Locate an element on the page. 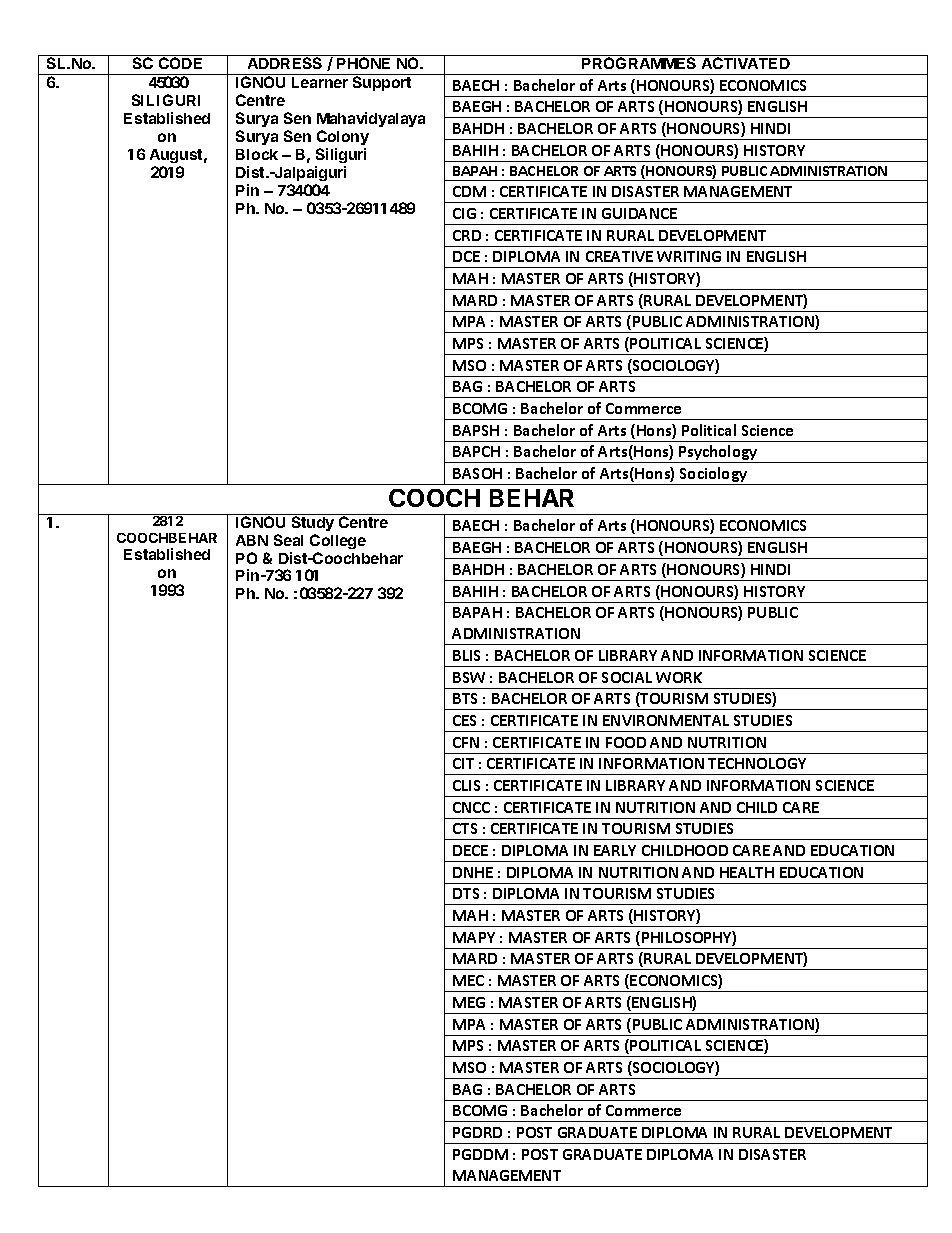 The width and height of the page is (952, 1233). CDM is located at coordinates (469, 191).
